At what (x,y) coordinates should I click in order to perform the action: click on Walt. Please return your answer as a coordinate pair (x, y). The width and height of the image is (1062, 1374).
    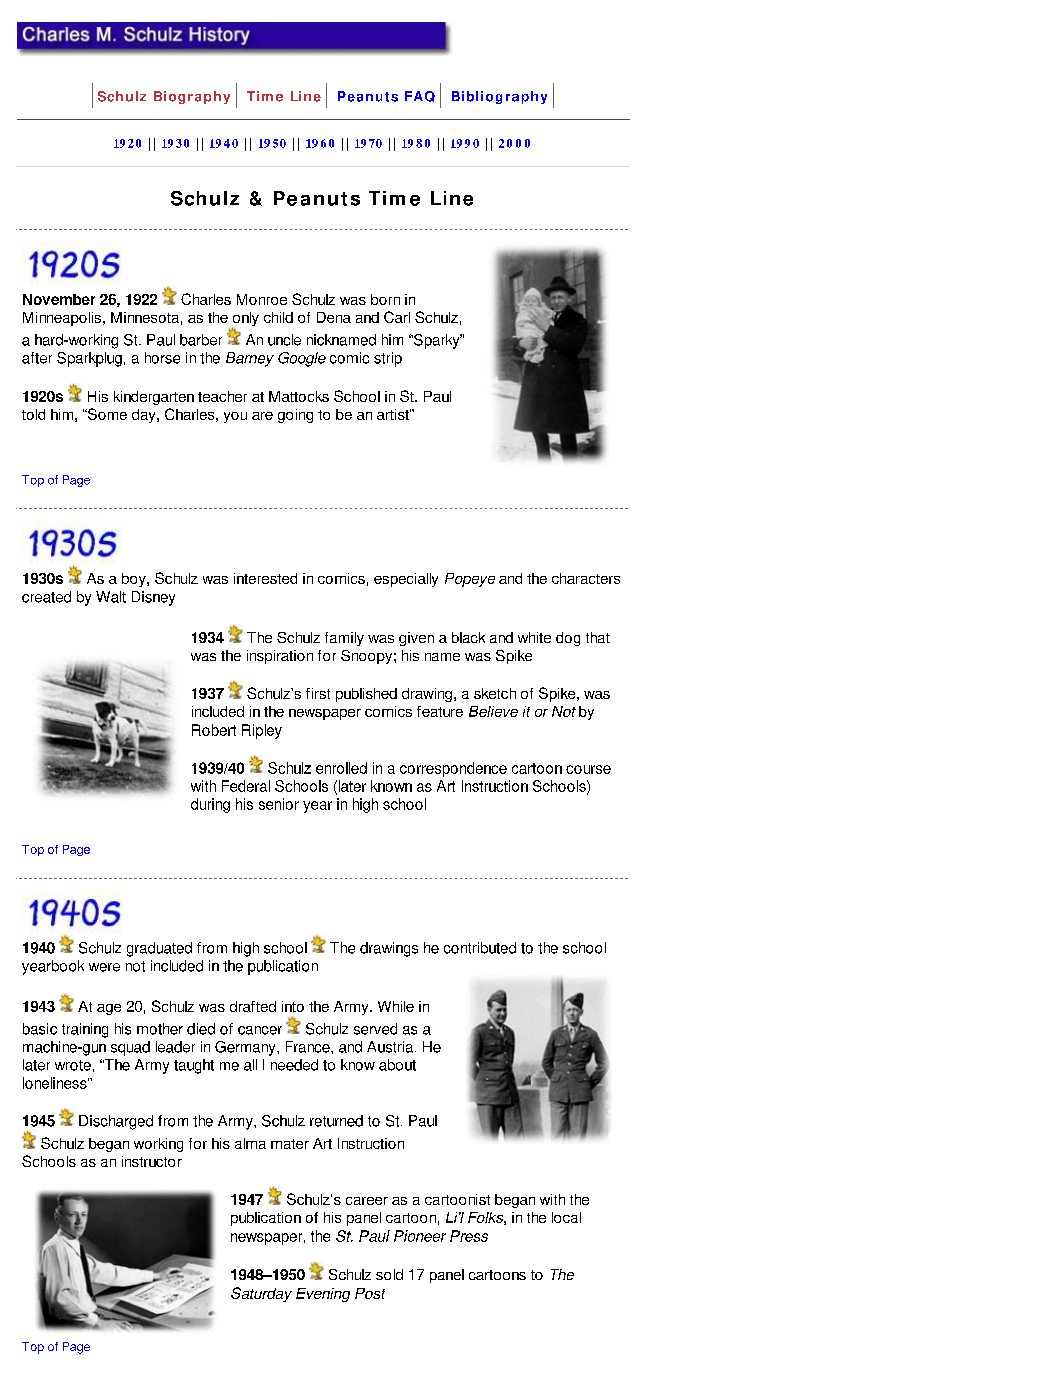
    Looking at the image, I should click on (111, 597).
